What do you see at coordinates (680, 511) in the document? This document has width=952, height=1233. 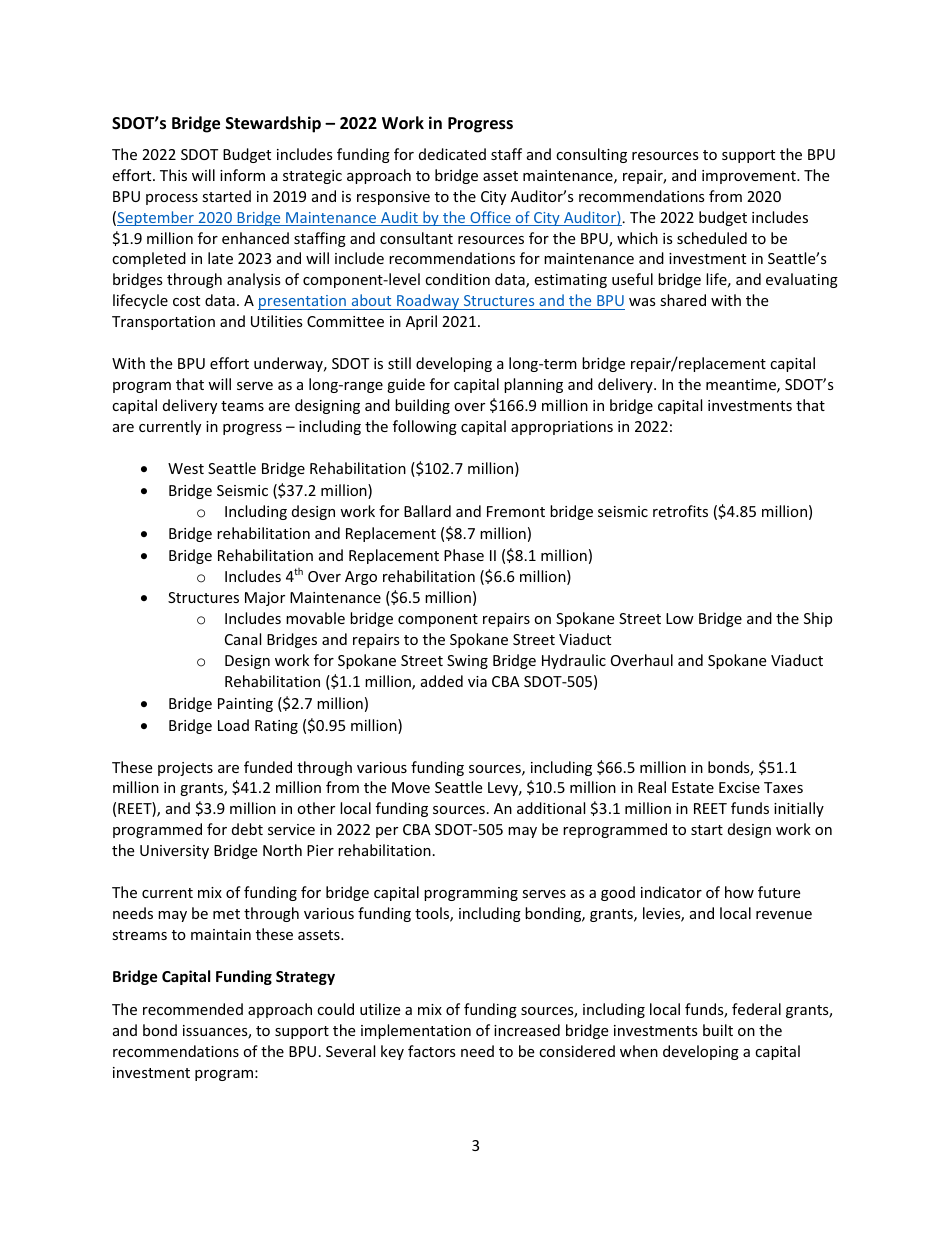 I see `retrofits` at bounding box center [680, 511].
